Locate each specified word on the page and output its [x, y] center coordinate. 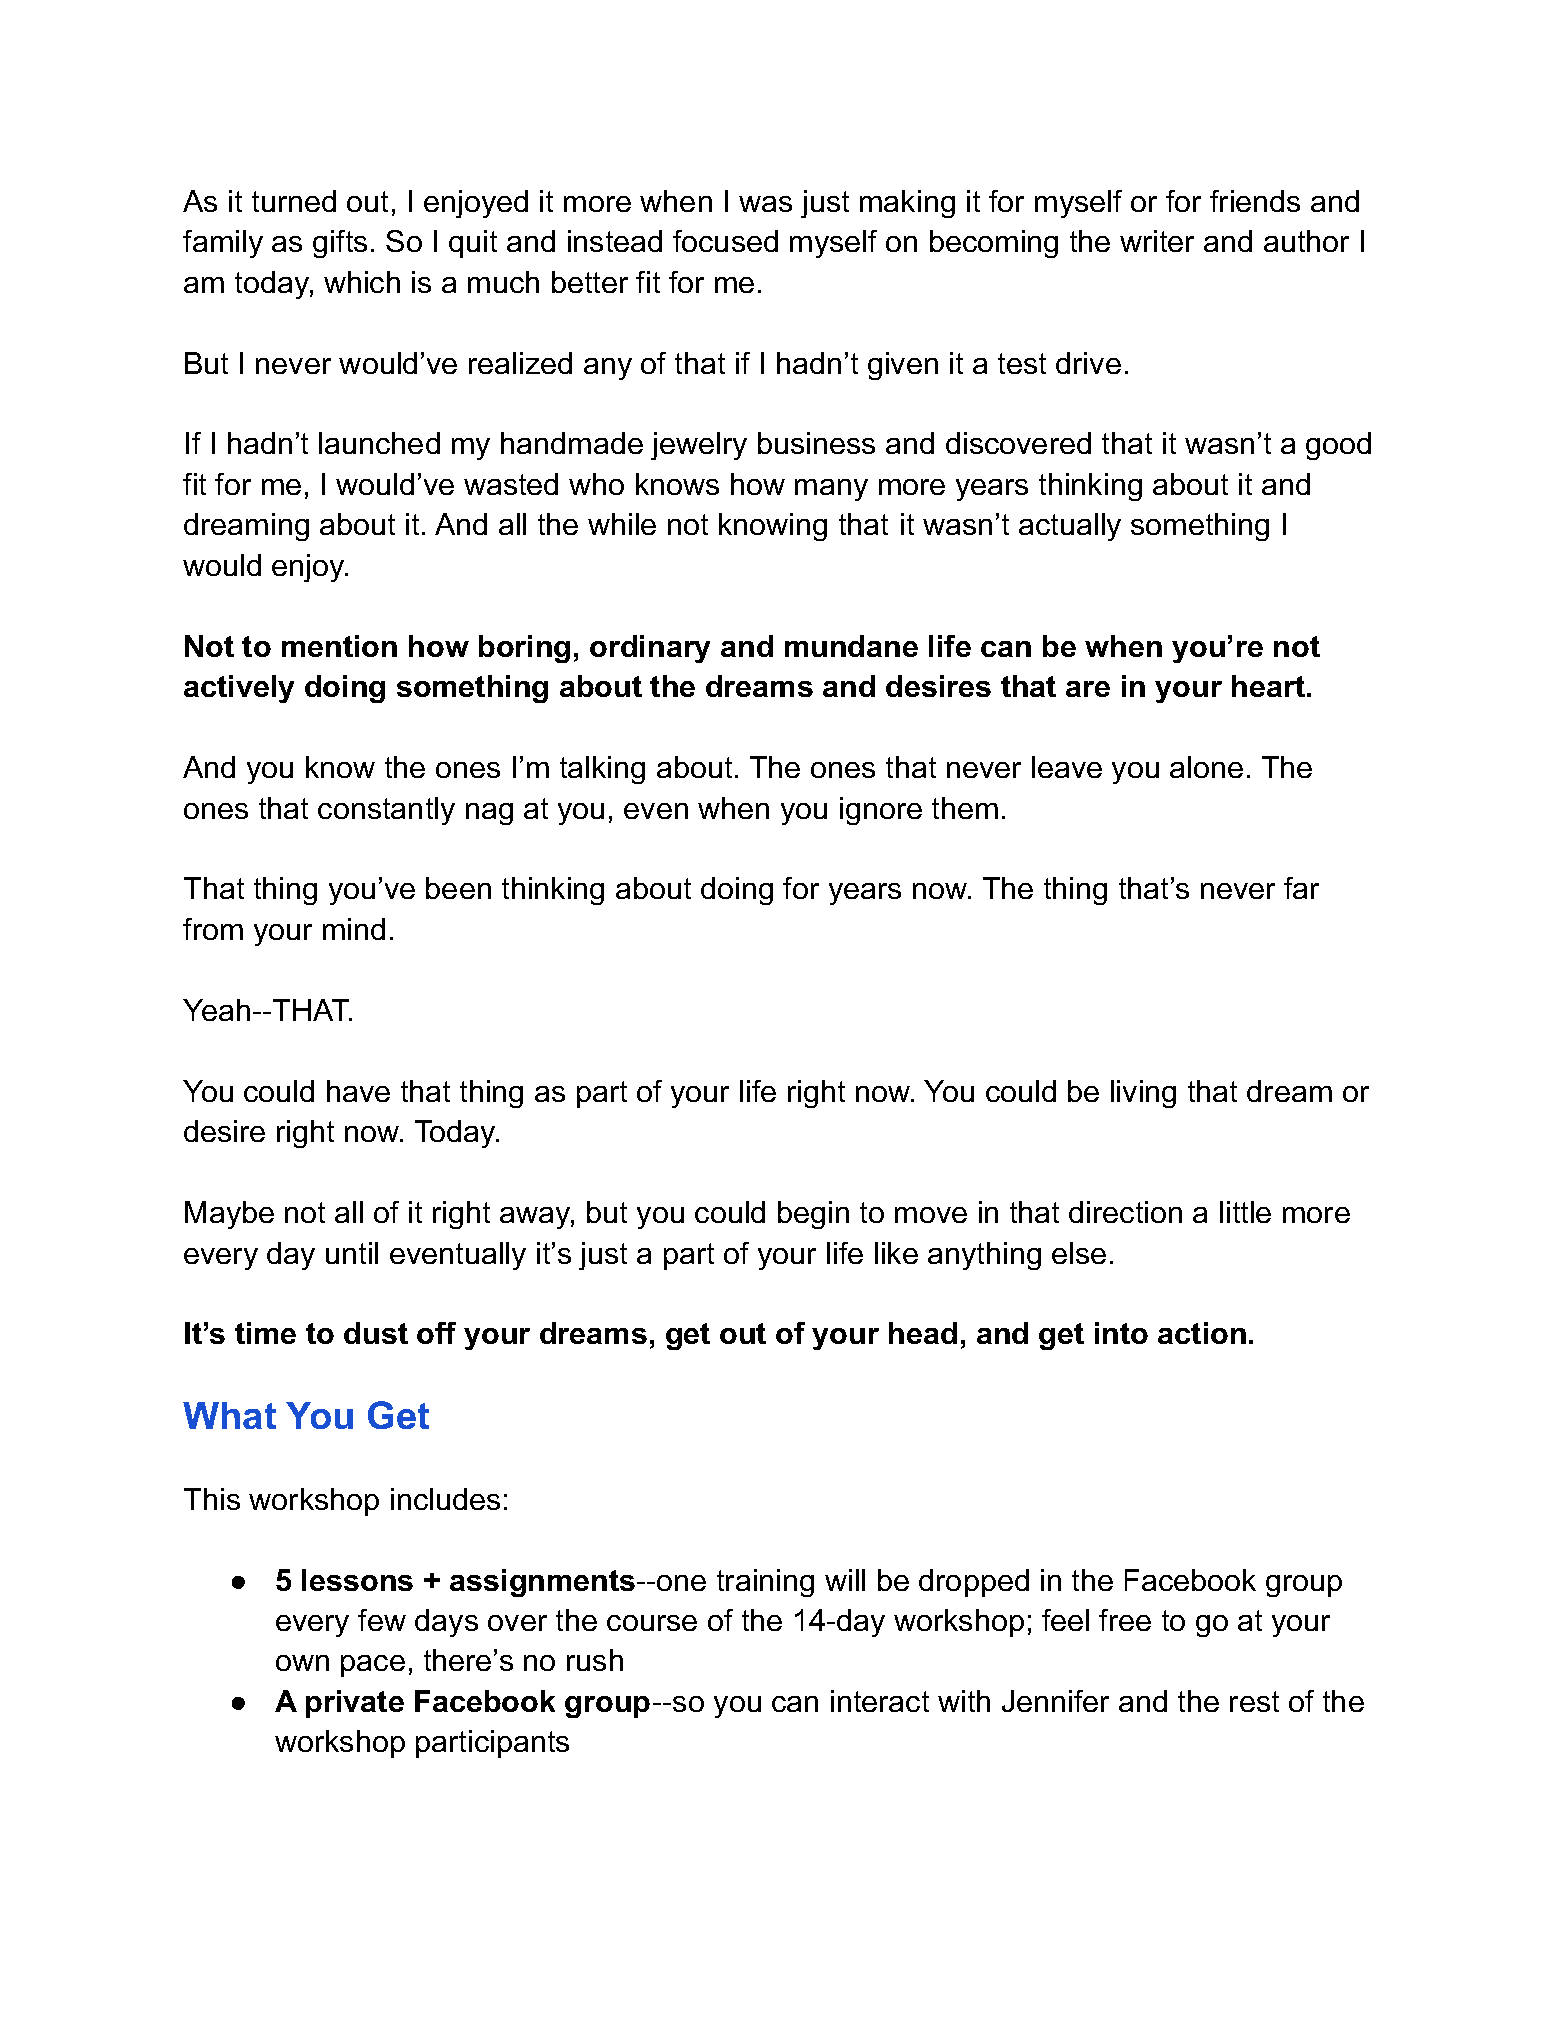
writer [1157, 241]
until [352, 1253]
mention [339, 646]
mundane [851, 646]
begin [813, 1215]
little [1245, 1212]
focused [725, 241]
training [765, 1583]
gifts [340, 244]
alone [1206, 767]
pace [373, 1666]
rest [1254, 1701]
